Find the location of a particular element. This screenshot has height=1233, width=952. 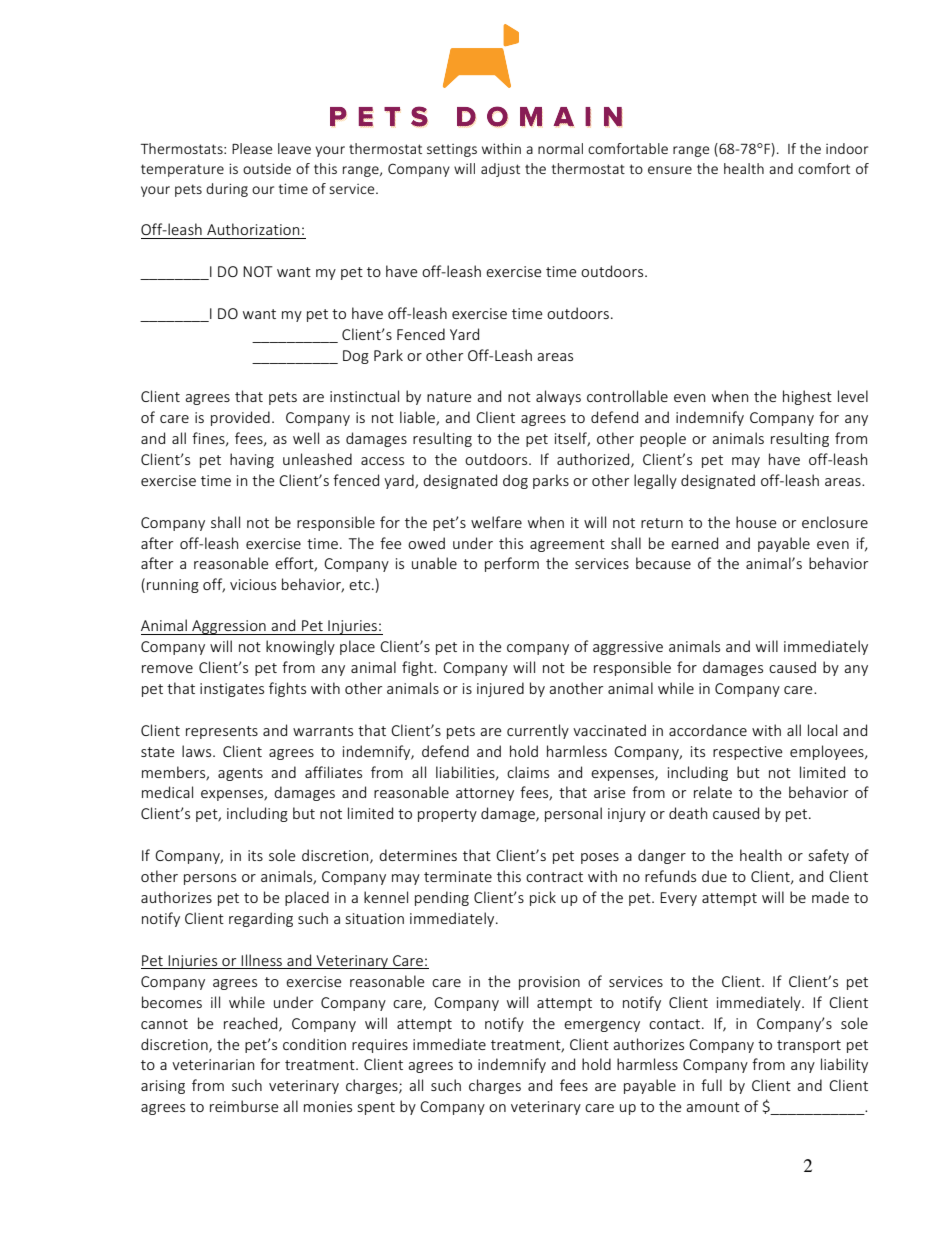

currently is located at coordinates (538, 731).
